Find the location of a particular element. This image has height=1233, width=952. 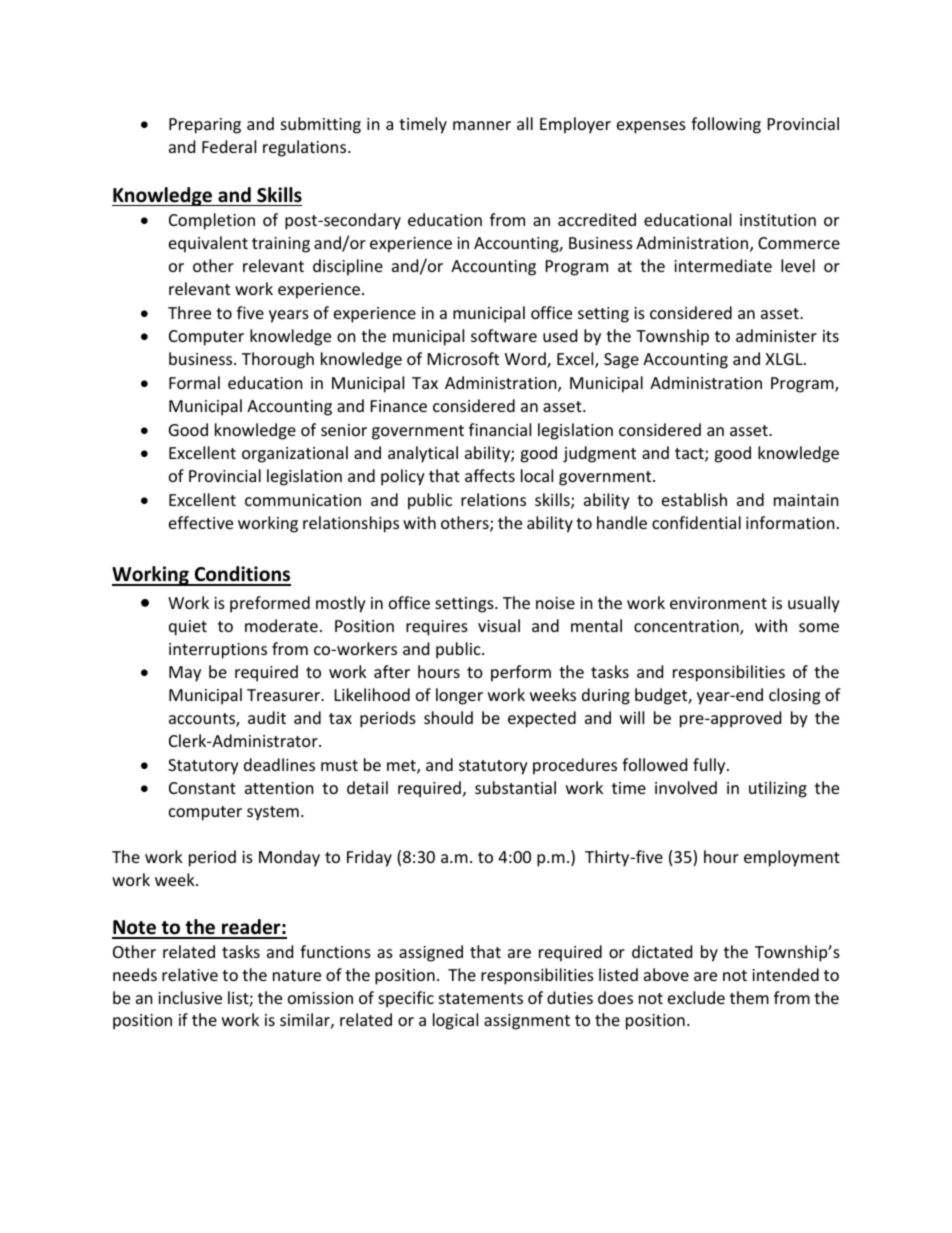

manner is located at coordinates (482, 125).
